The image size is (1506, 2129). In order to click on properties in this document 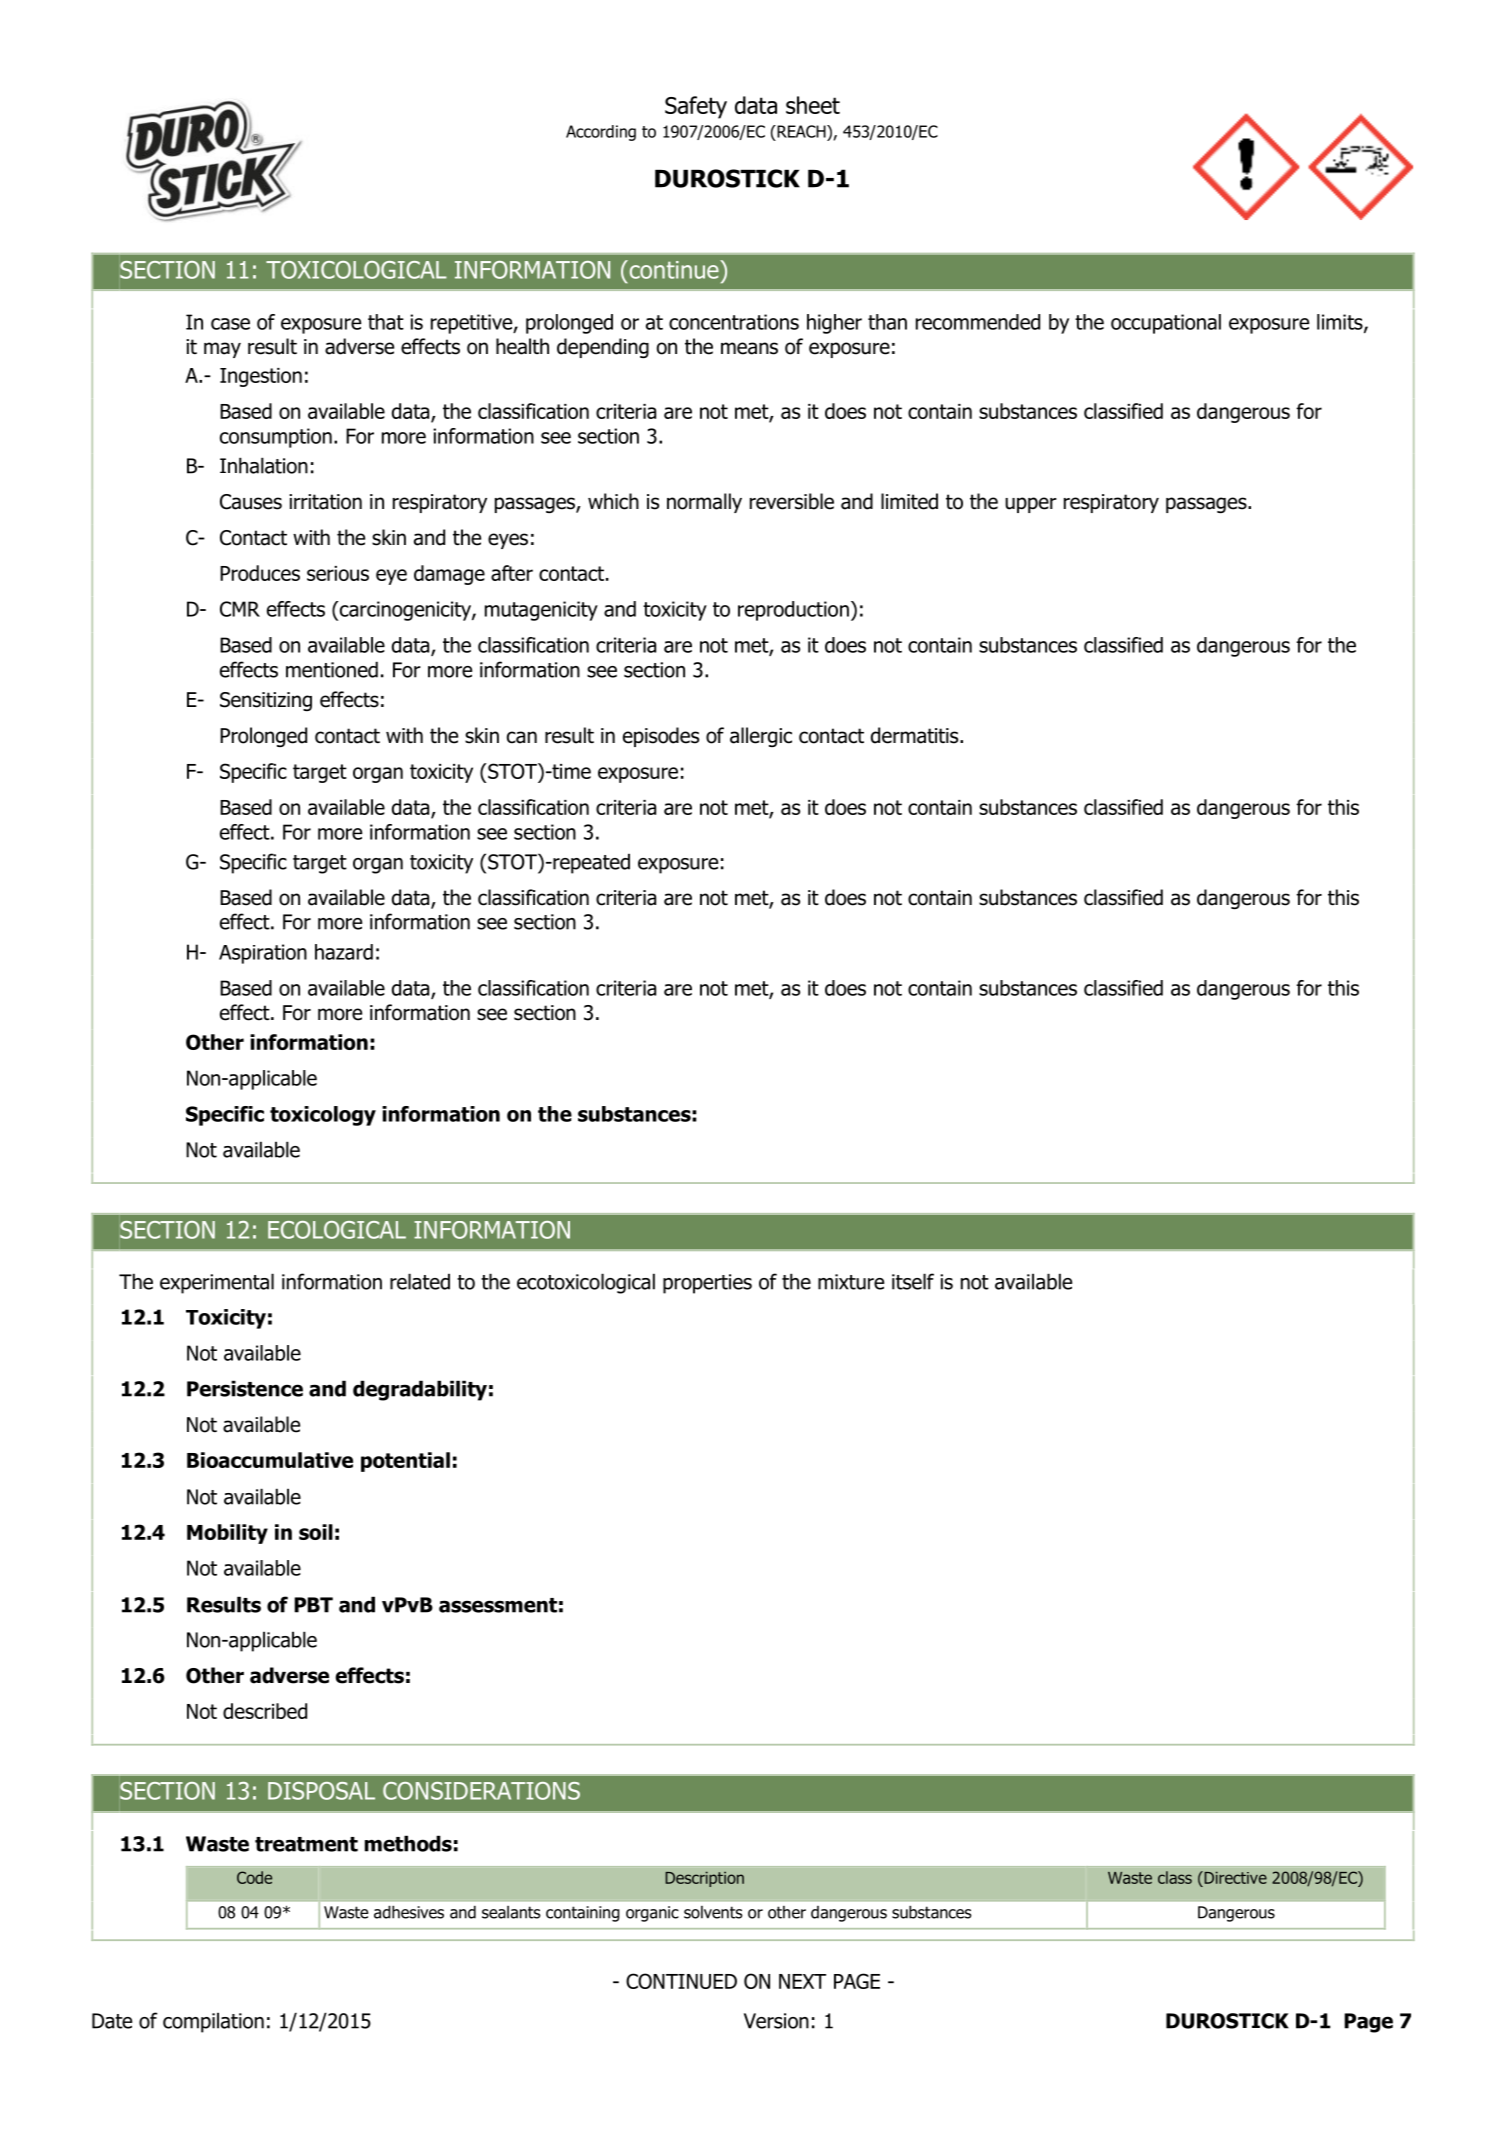, I will do `click(707, 1284)`.
